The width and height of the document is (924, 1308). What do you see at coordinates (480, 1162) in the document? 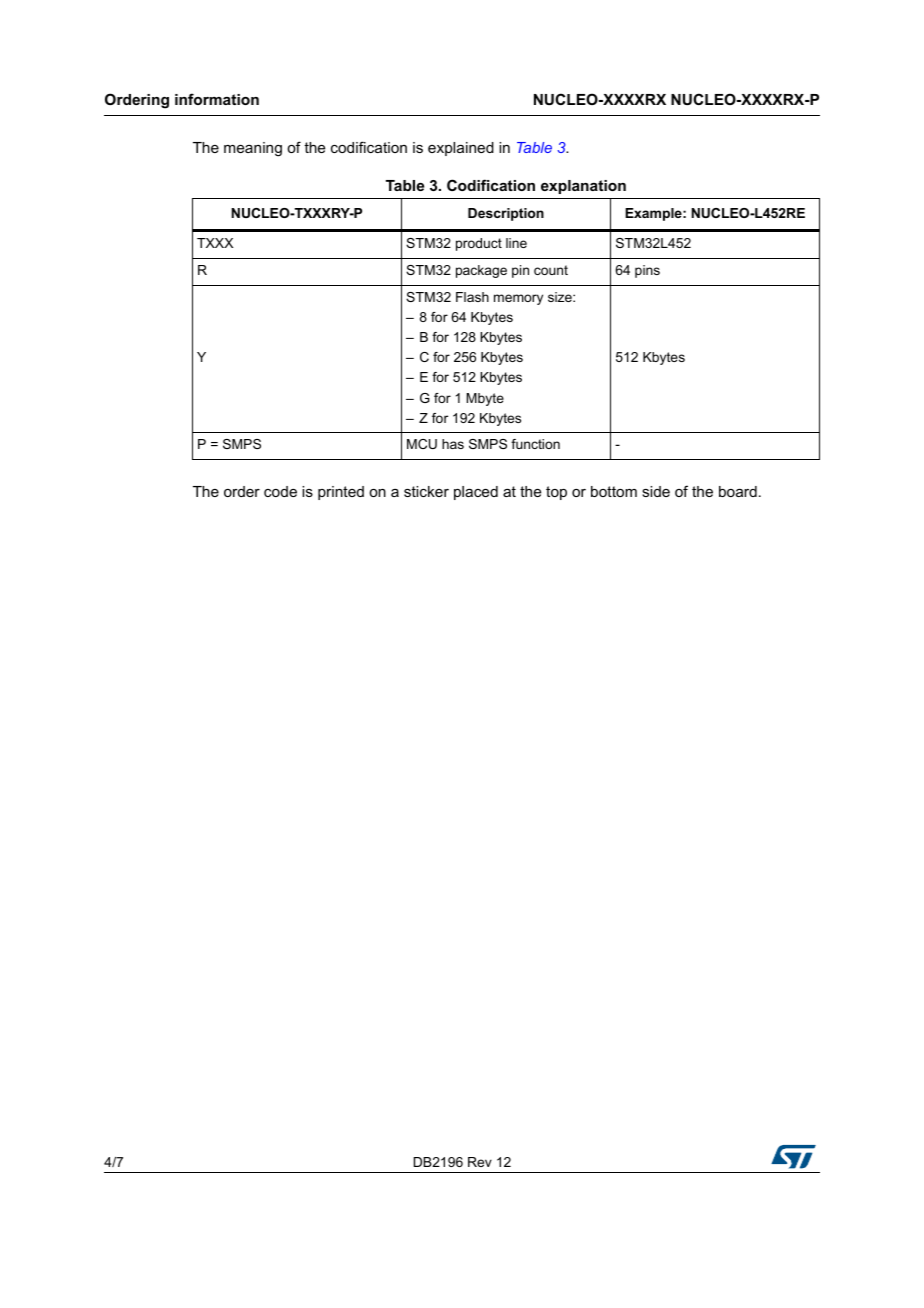
I see `Rev` at bounding box center [480, 1162].
